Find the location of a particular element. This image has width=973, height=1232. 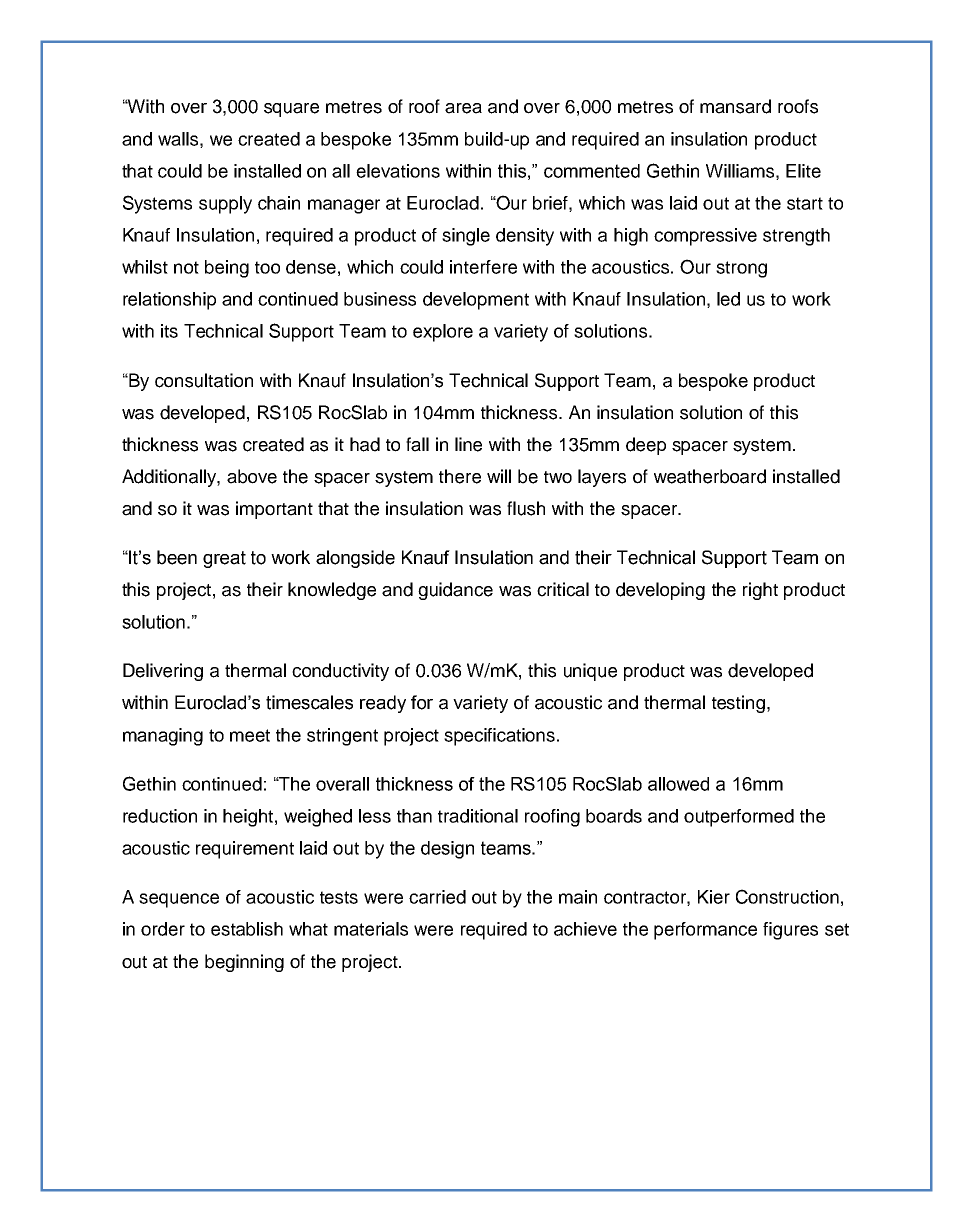

establish is located at coordinates (247, 929).
